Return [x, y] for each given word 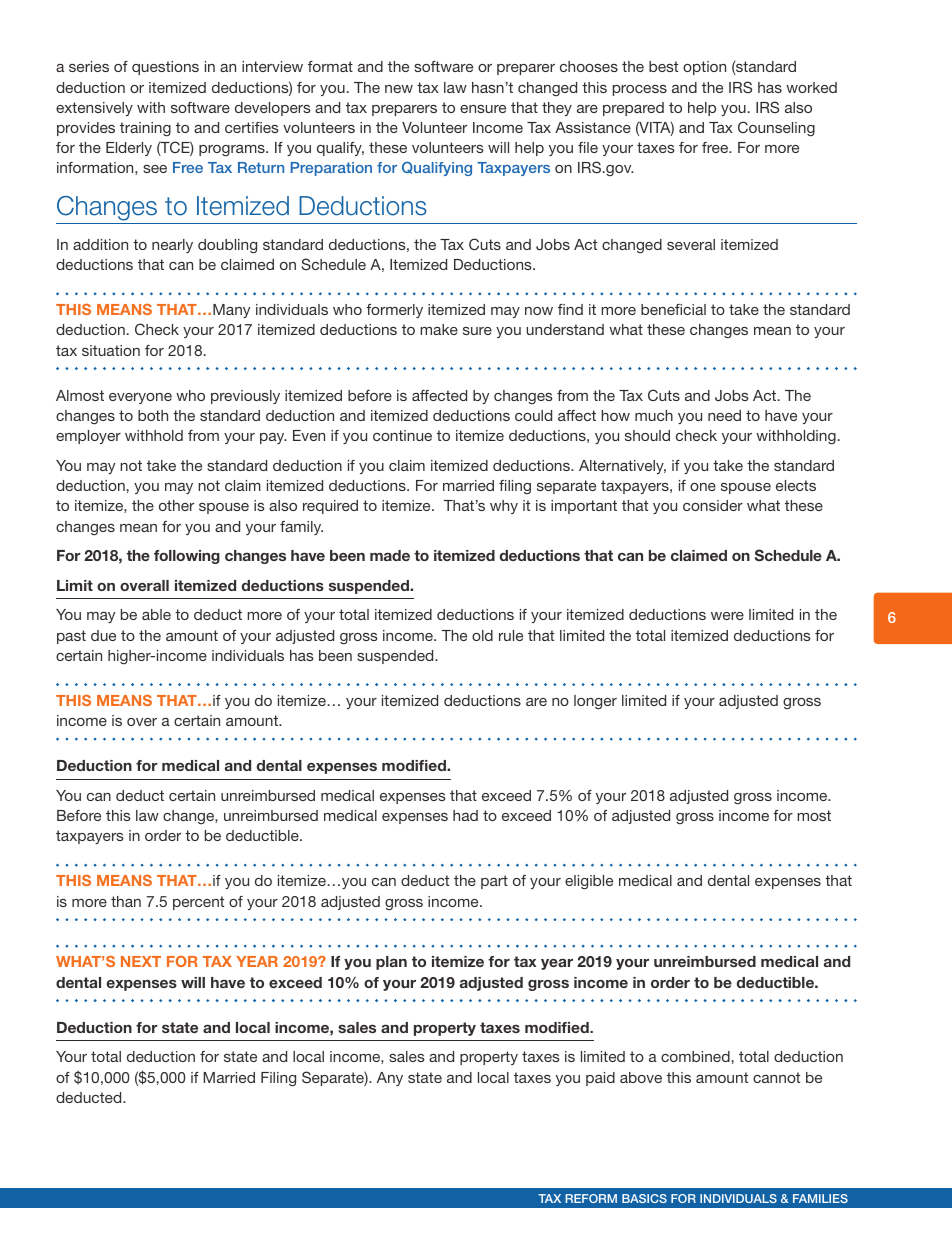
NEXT [141, 961]
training [145, 129]
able [156, 614]
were [727, 616]
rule [511, 635]
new [399, 89]
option [704, 68]
